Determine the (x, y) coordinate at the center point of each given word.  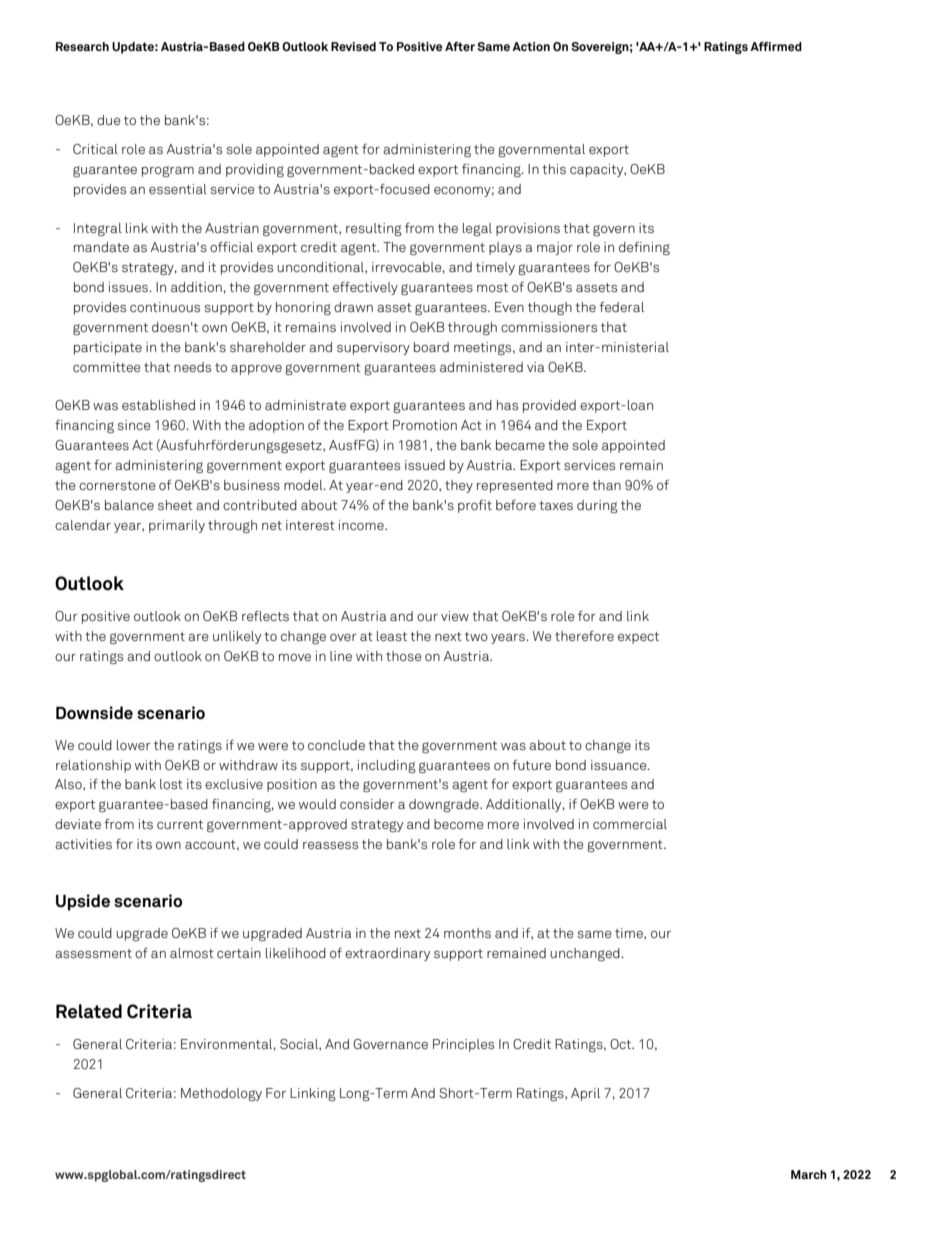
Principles (463, 1045)
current (180, 824)
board (431, 347)
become (459, 824)
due (109, 120)
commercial (630, 824)
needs (192, 367)
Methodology (221, 1094)
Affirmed (776, 46)
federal (621, 307)
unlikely (237, 637)
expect (638, 638)
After (460, 46)
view (455, 616)
